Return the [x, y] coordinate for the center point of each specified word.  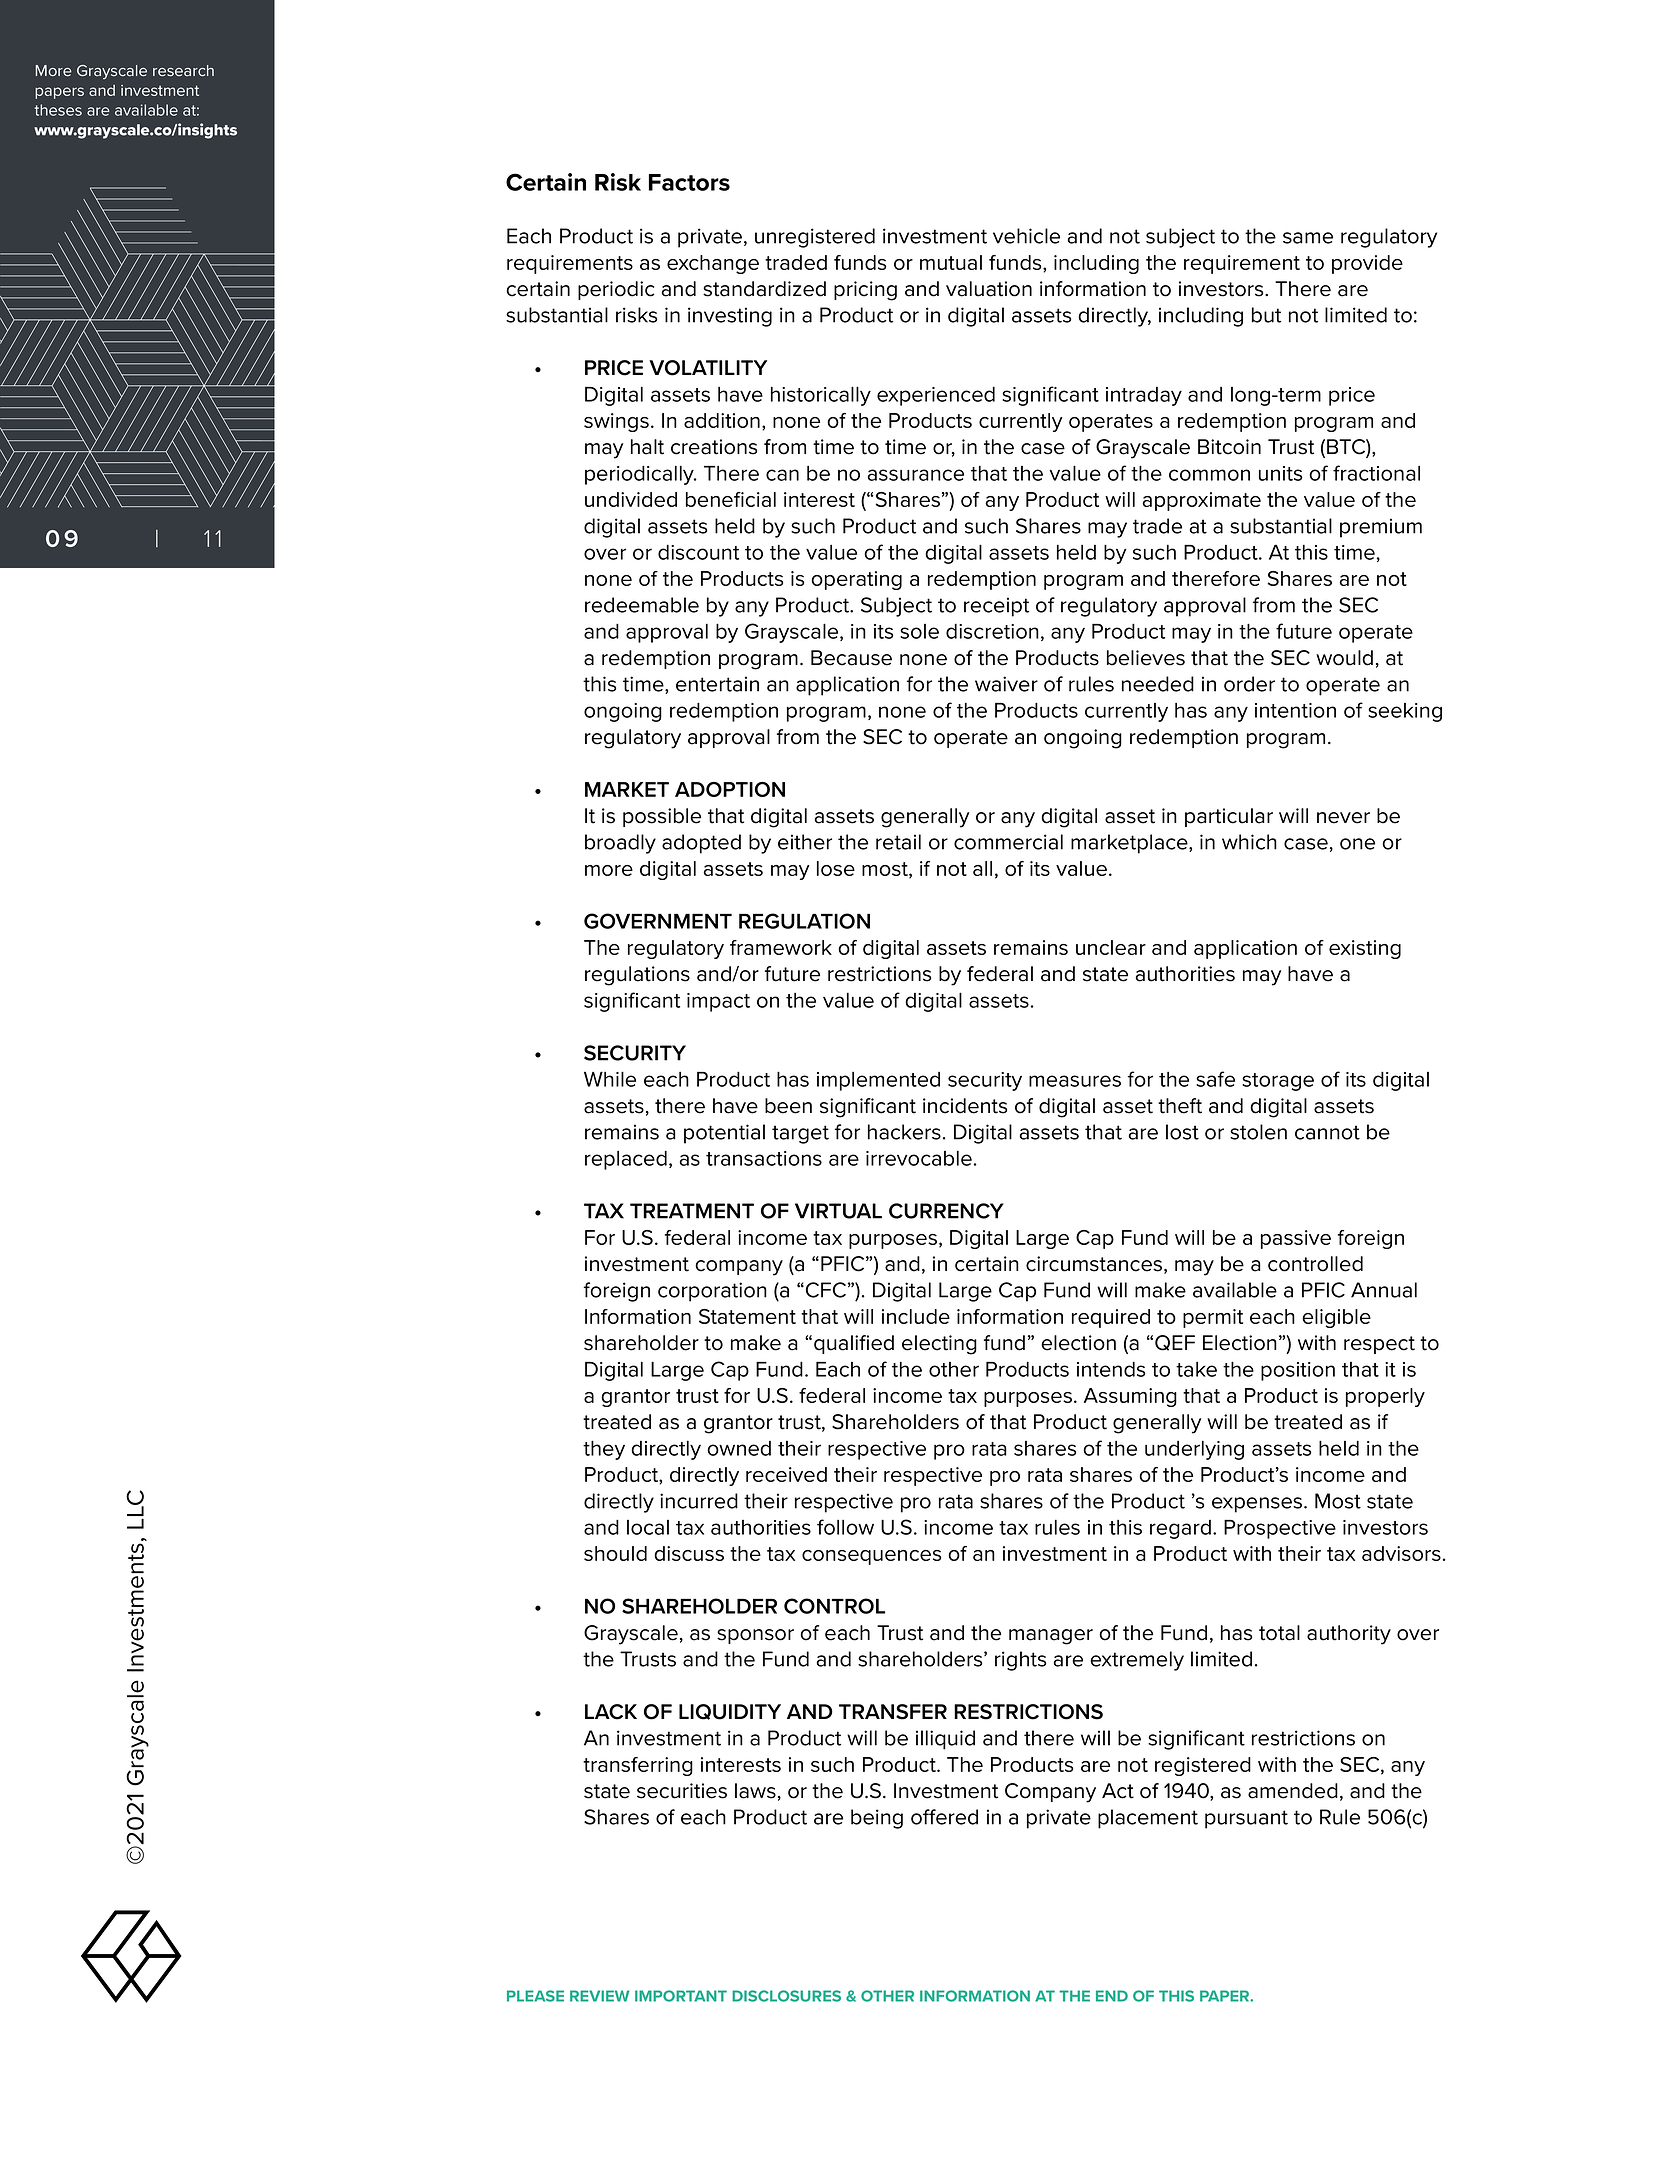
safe [1215, 1079]
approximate [1201, 501]
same [1308, 238]
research [183, 71]
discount [698, 552]
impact [718, 1002]
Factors [689, 182]
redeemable [642, 605]
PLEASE [535, 1996]
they [604, 1450]
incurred [699, 1501]
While [610, 1079]
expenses [1258, 1505]
